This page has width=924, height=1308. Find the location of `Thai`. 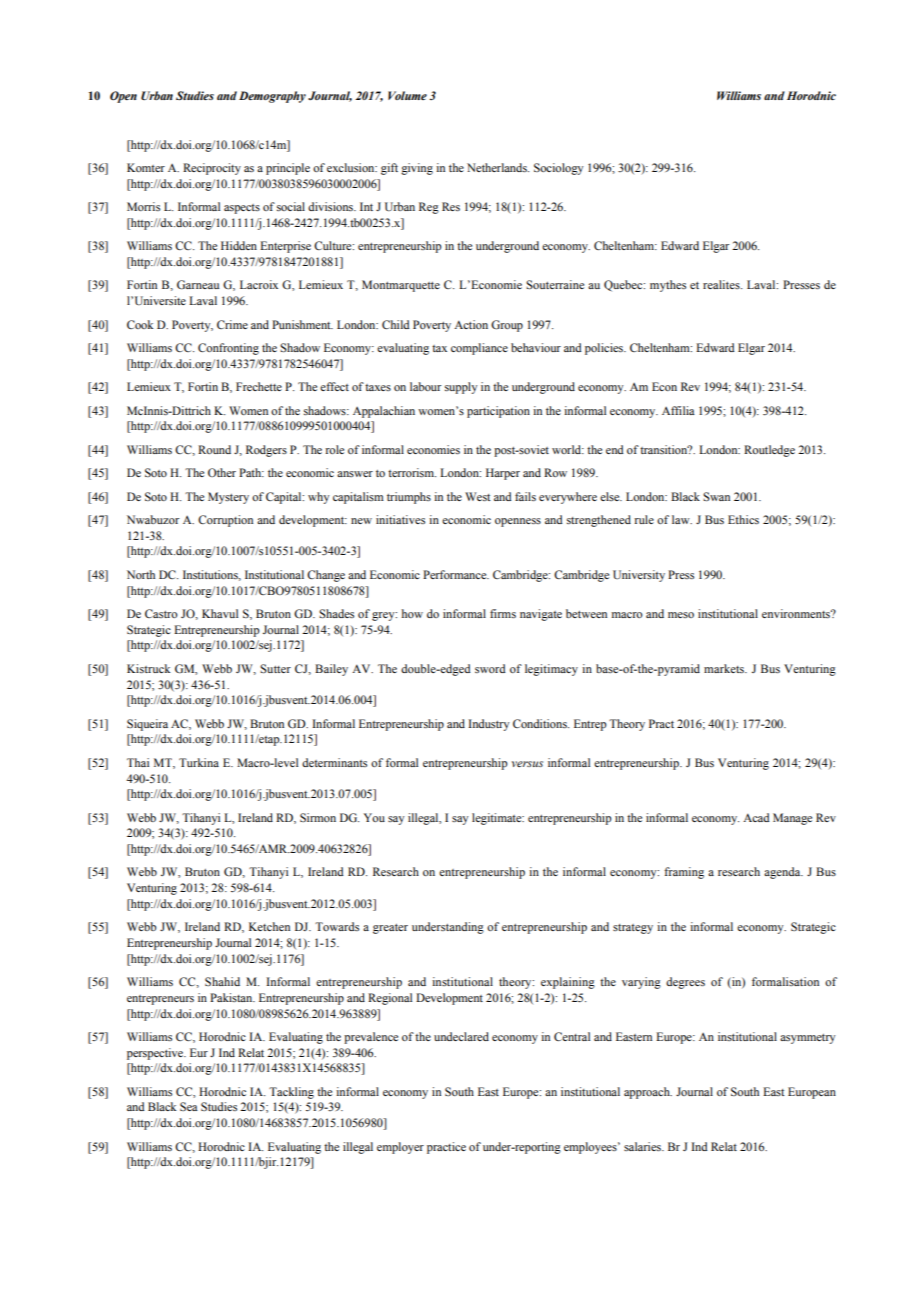

Thai is located at coordinates (138, 762).
